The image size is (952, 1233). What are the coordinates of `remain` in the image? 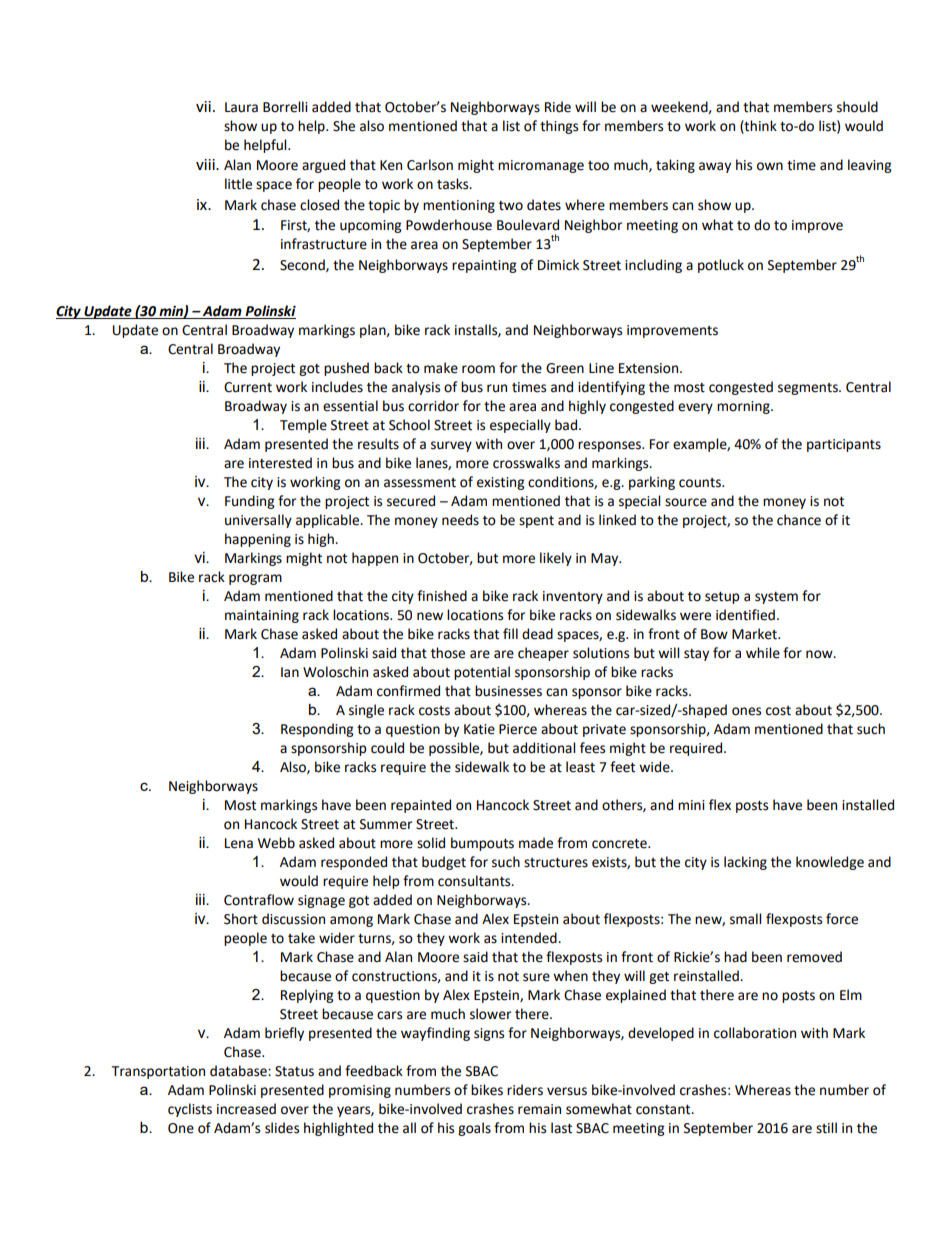 It's located at (539, 1109).
